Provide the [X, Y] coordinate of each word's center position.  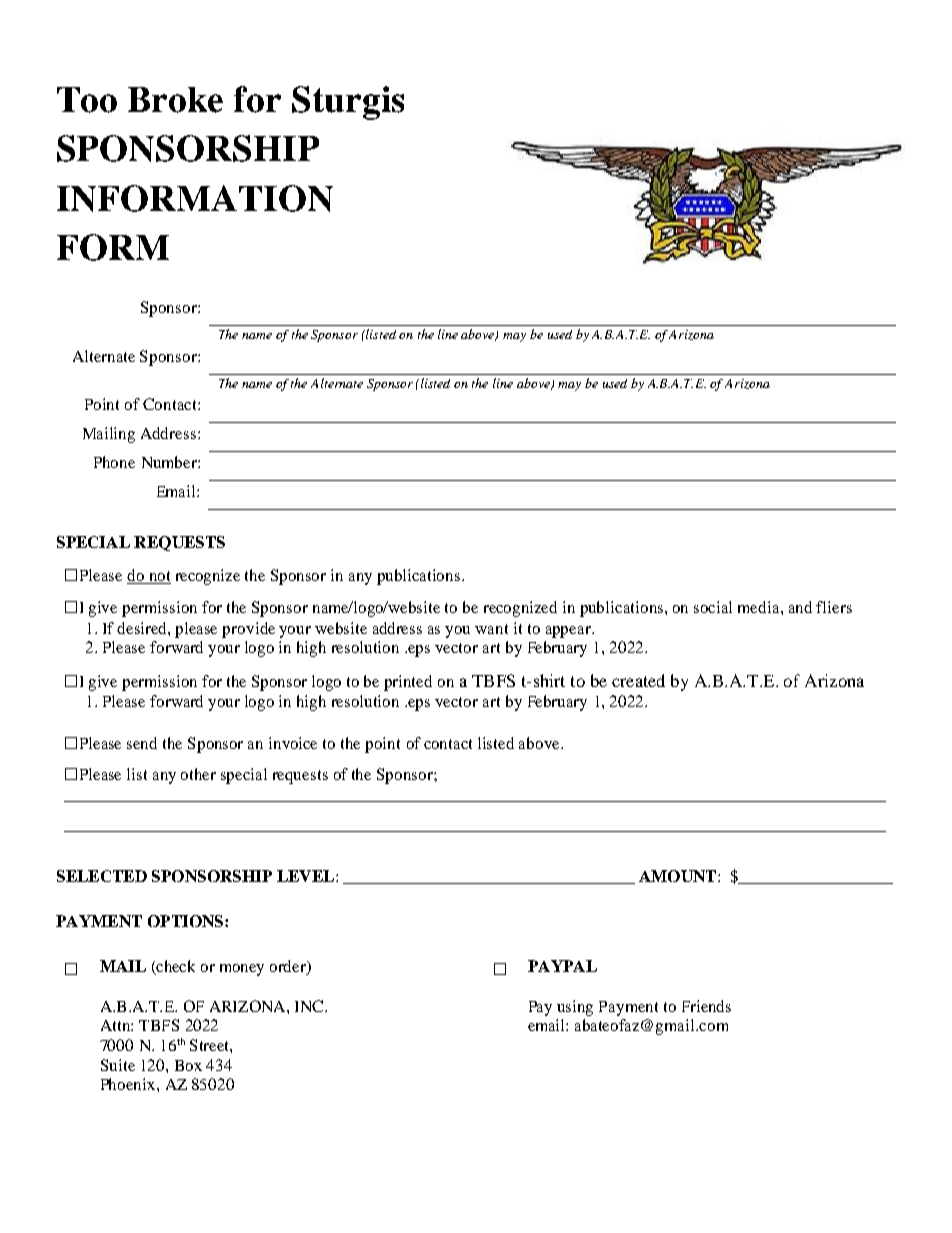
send [142, 743]
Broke [175, 100]
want [491, 629]
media [760, 607]
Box [188, 1065]
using [575, 1008]
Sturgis [348, 103]
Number [170, 462]
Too [87, 100]
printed [408, 683]
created [638, 680]
